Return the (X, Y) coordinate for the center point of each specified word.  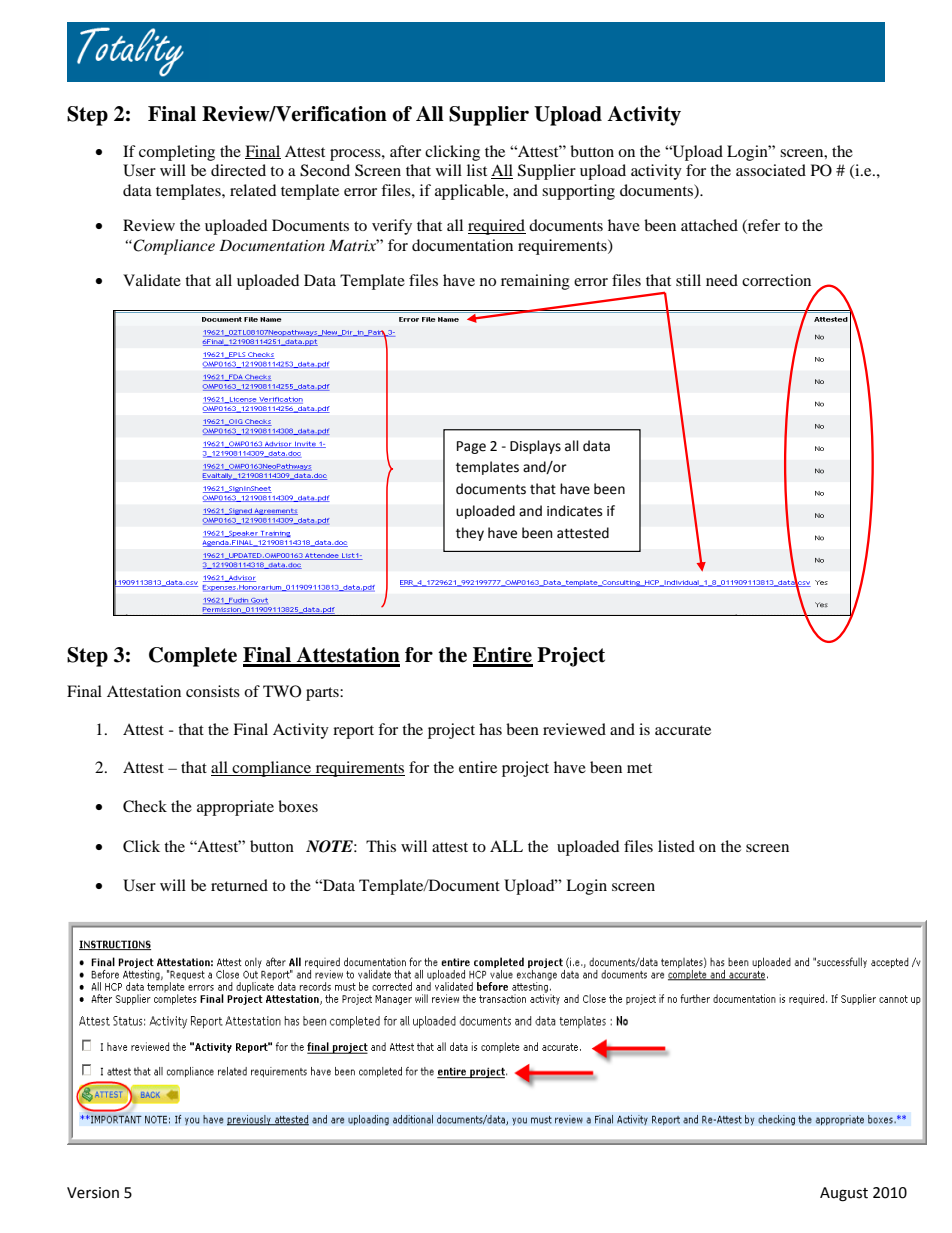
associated (771, 170)
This (381, 846)
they (470, 534)
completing (177, 153)
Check (145, 806)
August (844, 1194)
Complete (193, 657)
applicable (471, 192)
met (639, 768)
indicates (574, 511)
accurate (683, 730)
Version (93, 1193)
